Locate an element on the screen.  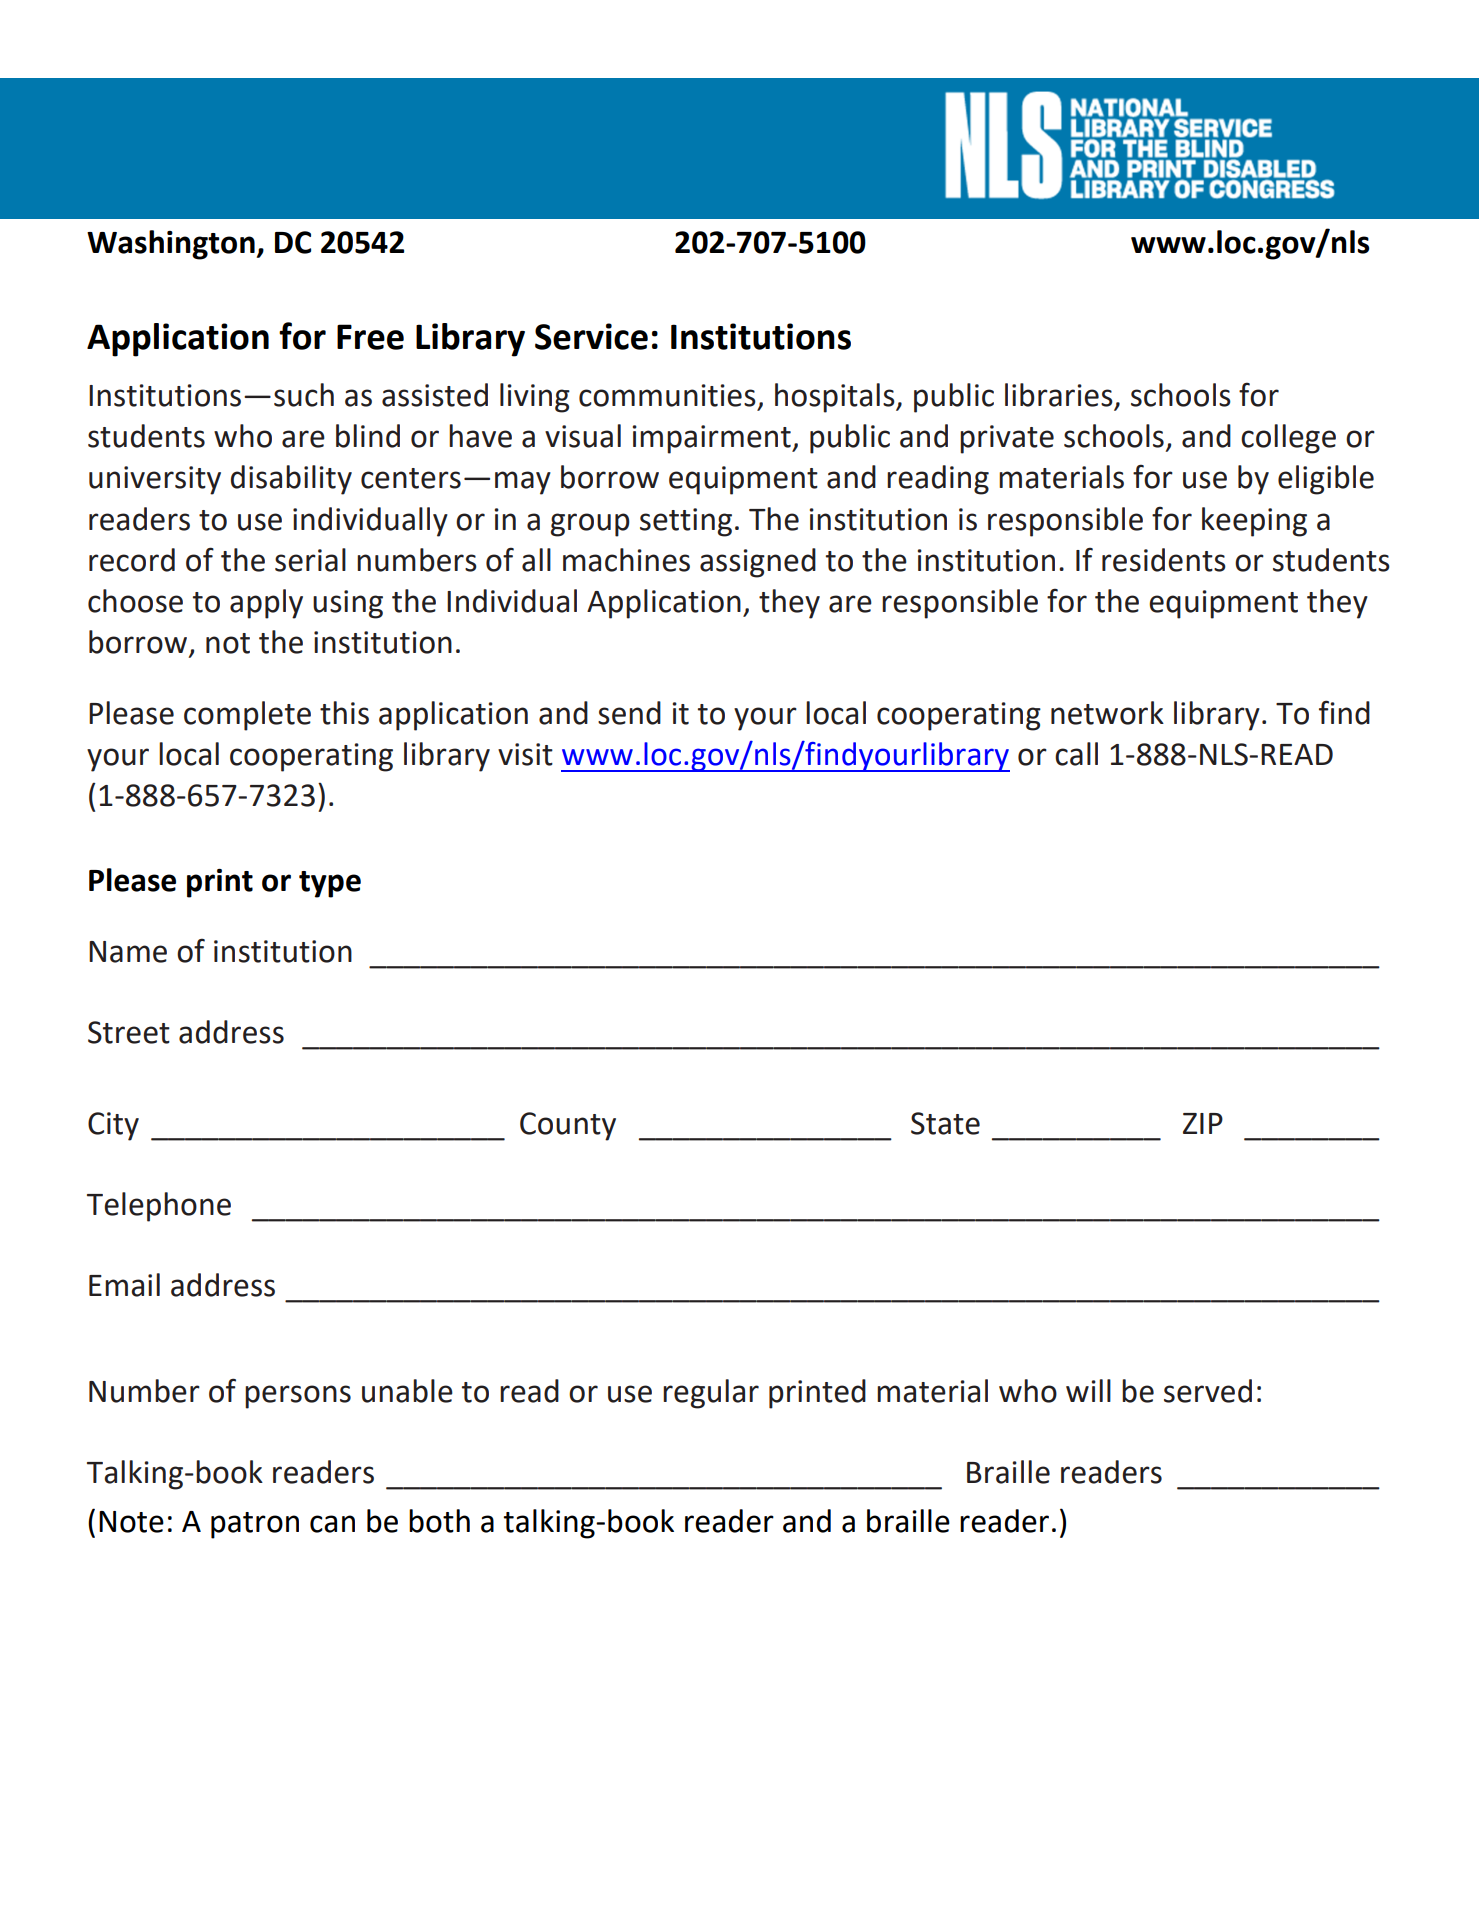
libraries is located at coordinates (1059, 395).
